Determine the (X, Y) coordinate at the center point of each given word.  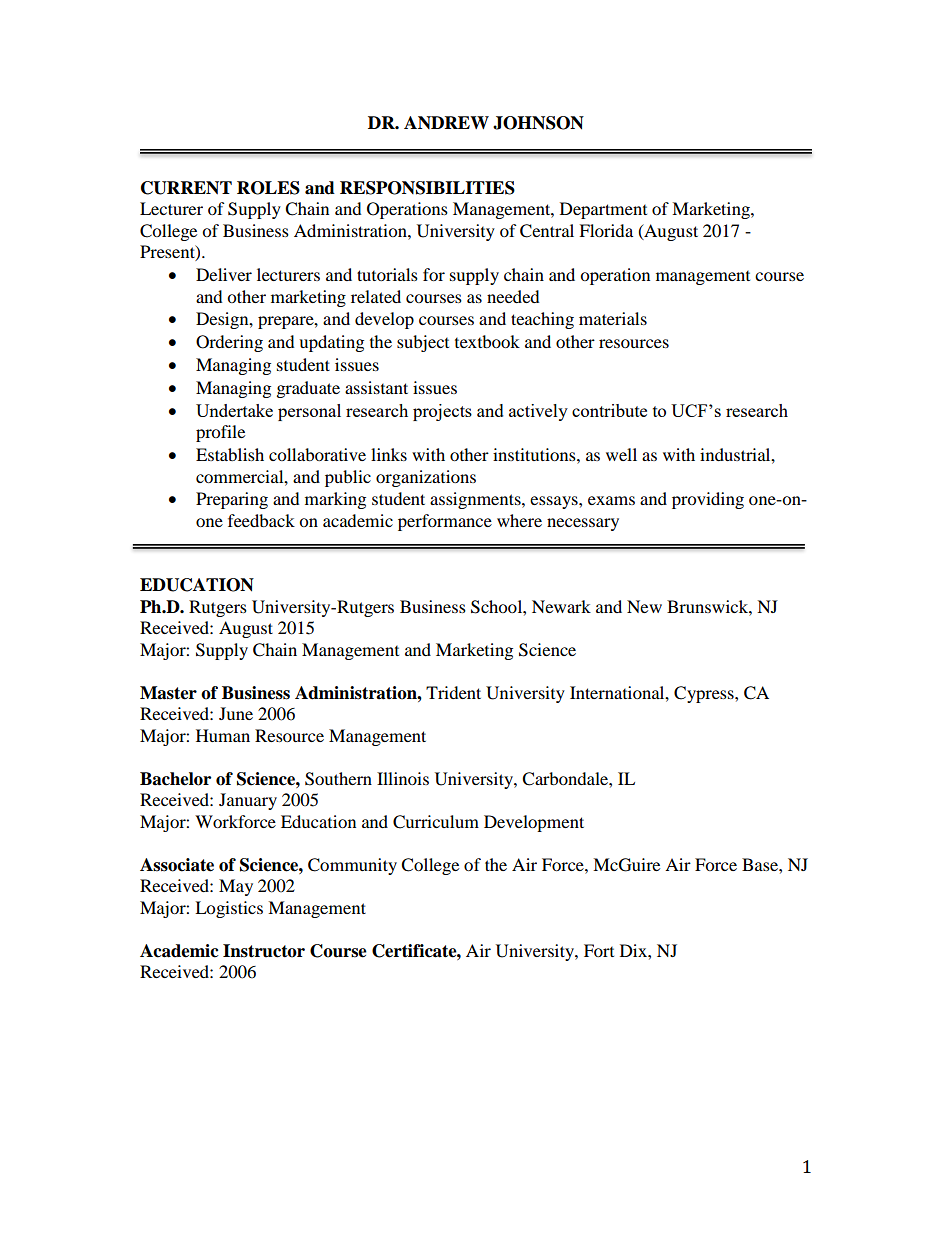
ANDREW (446, 122)
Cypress (705, 694)
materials (613, 318)
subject (423, 343)
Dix (634, 950)
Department (603, 210)
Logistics (229, 909)
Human (223, 735)
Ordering (229, 343)
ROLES (268, 188)
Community (352, 866)
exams (611, 500)
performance (445, 522)
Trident (453, 692)
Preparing (232, 500)
